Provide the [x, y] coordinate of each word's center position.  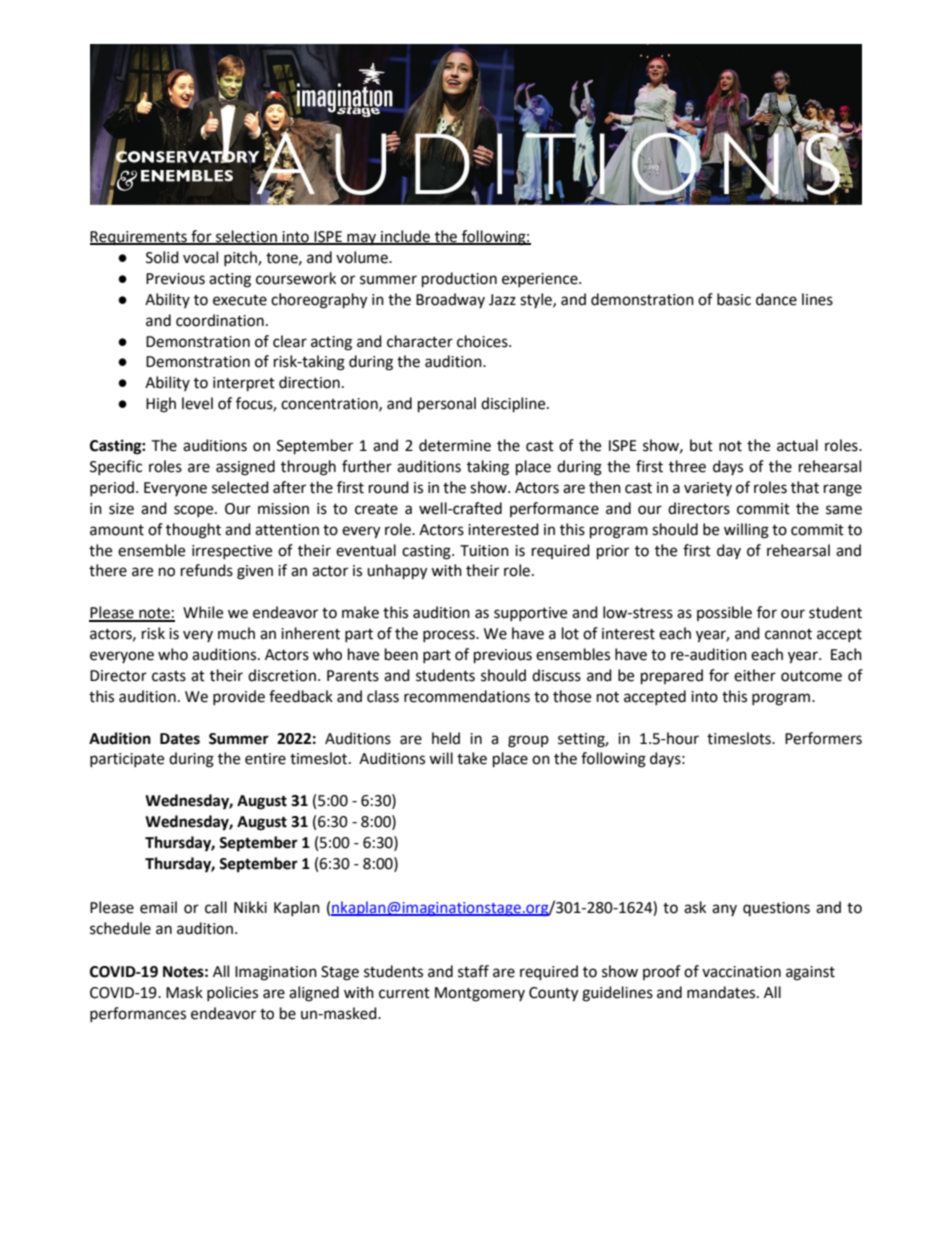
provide [239, 697]
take [472, 758]
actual [797, 445]
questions [776, 909]
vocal [200, 257]
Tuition [484, 551]
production [459, 280]
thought [193, 531]
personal [447, 405]
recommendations [467, 696]
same [844, 510]
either [755, 675]
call [216, 907]
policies [232, 993]
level [197, 403]
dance [776, 299]
